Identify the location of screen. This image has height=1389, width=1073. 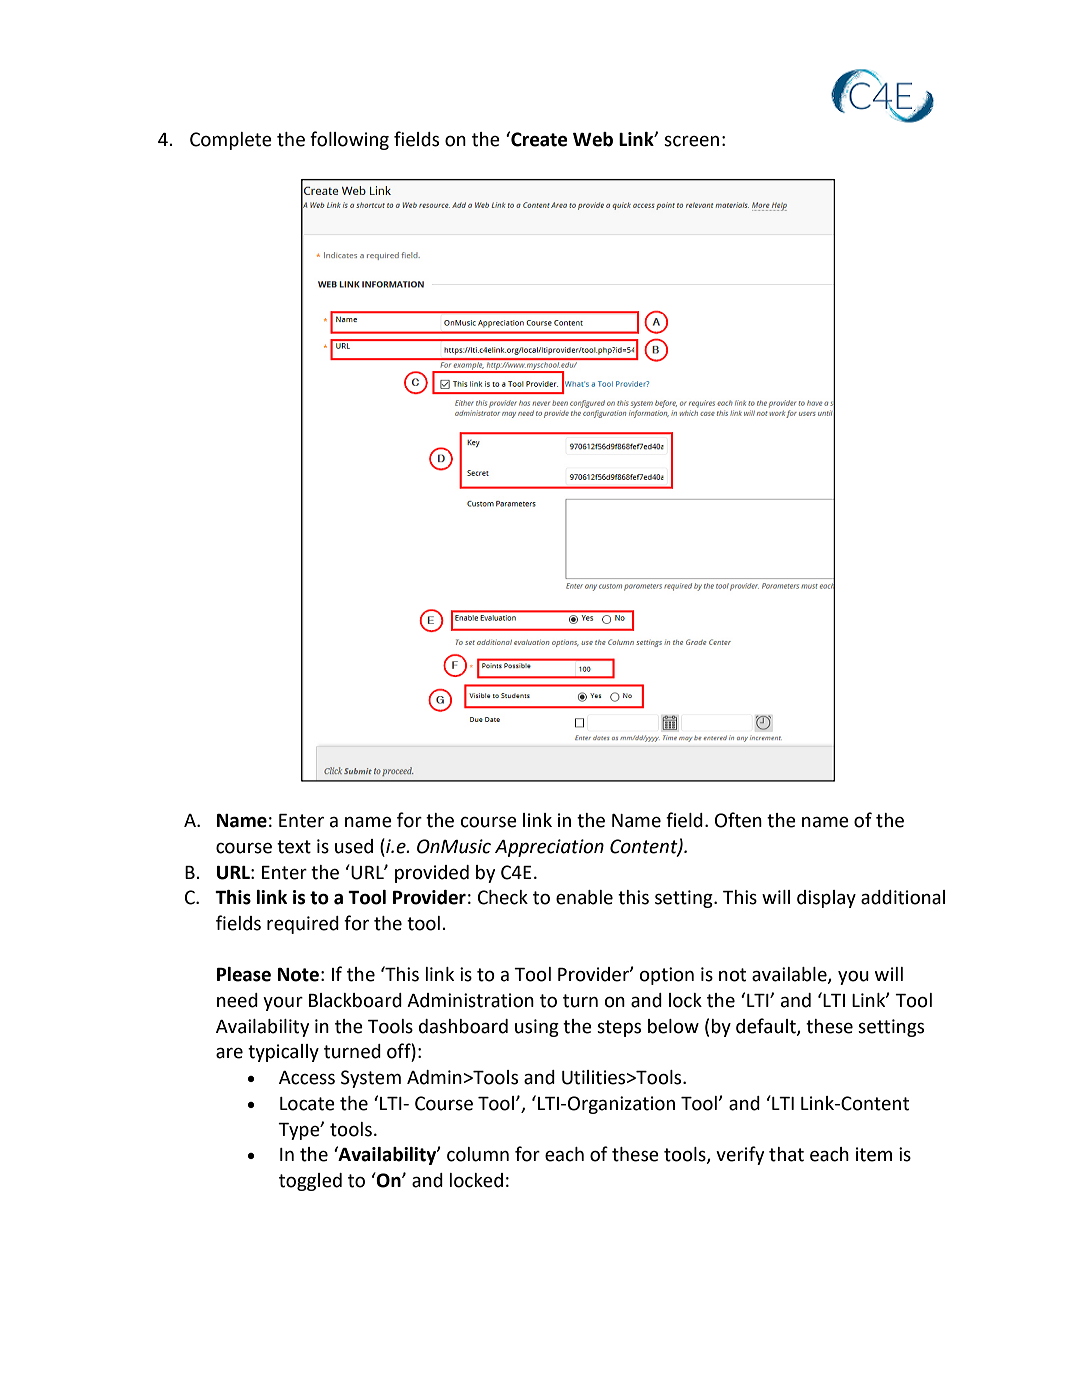
(691, 141).
